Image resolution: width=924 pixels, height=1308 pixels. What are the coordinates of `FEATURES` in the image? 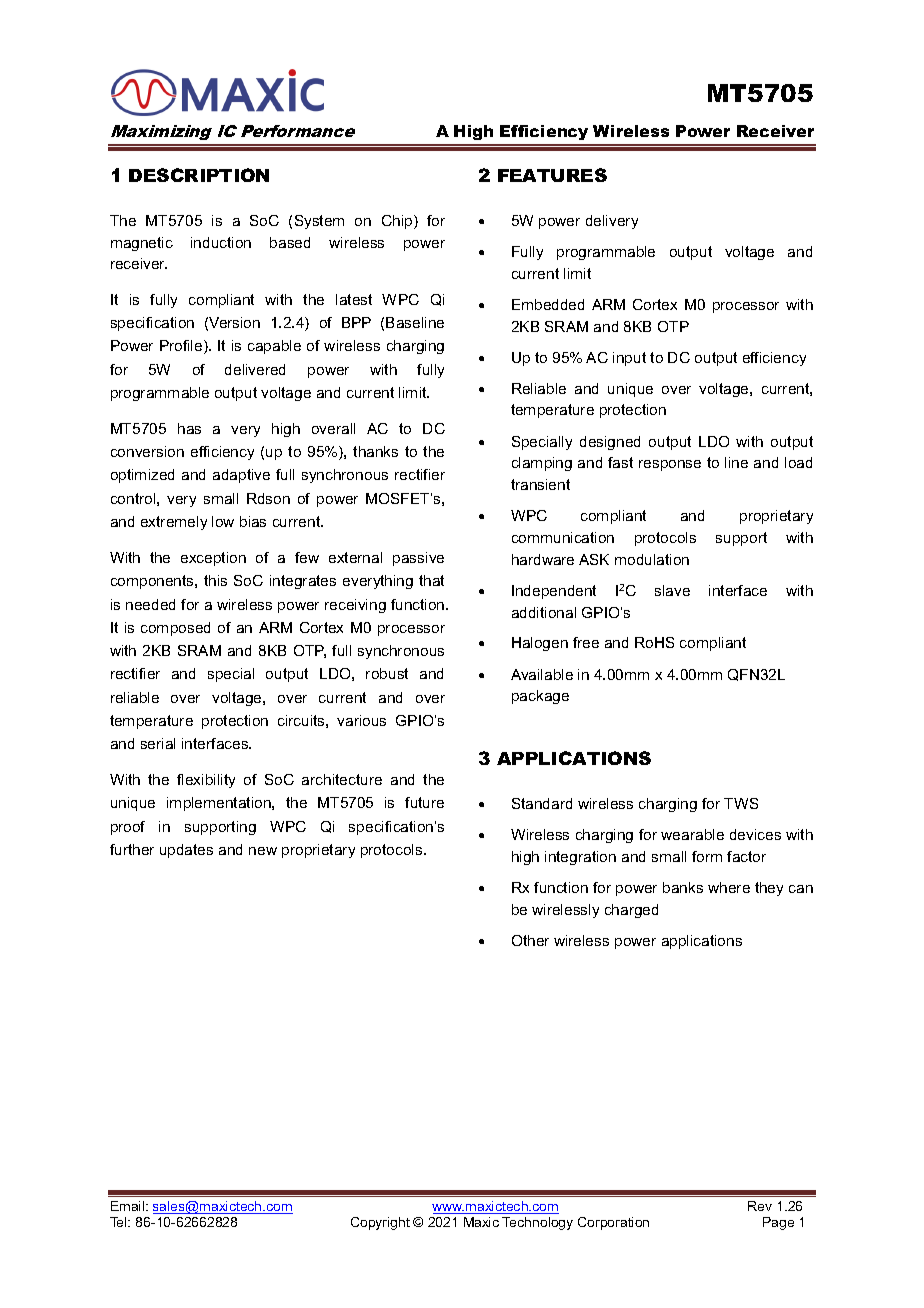 It's located at (552, 175).
